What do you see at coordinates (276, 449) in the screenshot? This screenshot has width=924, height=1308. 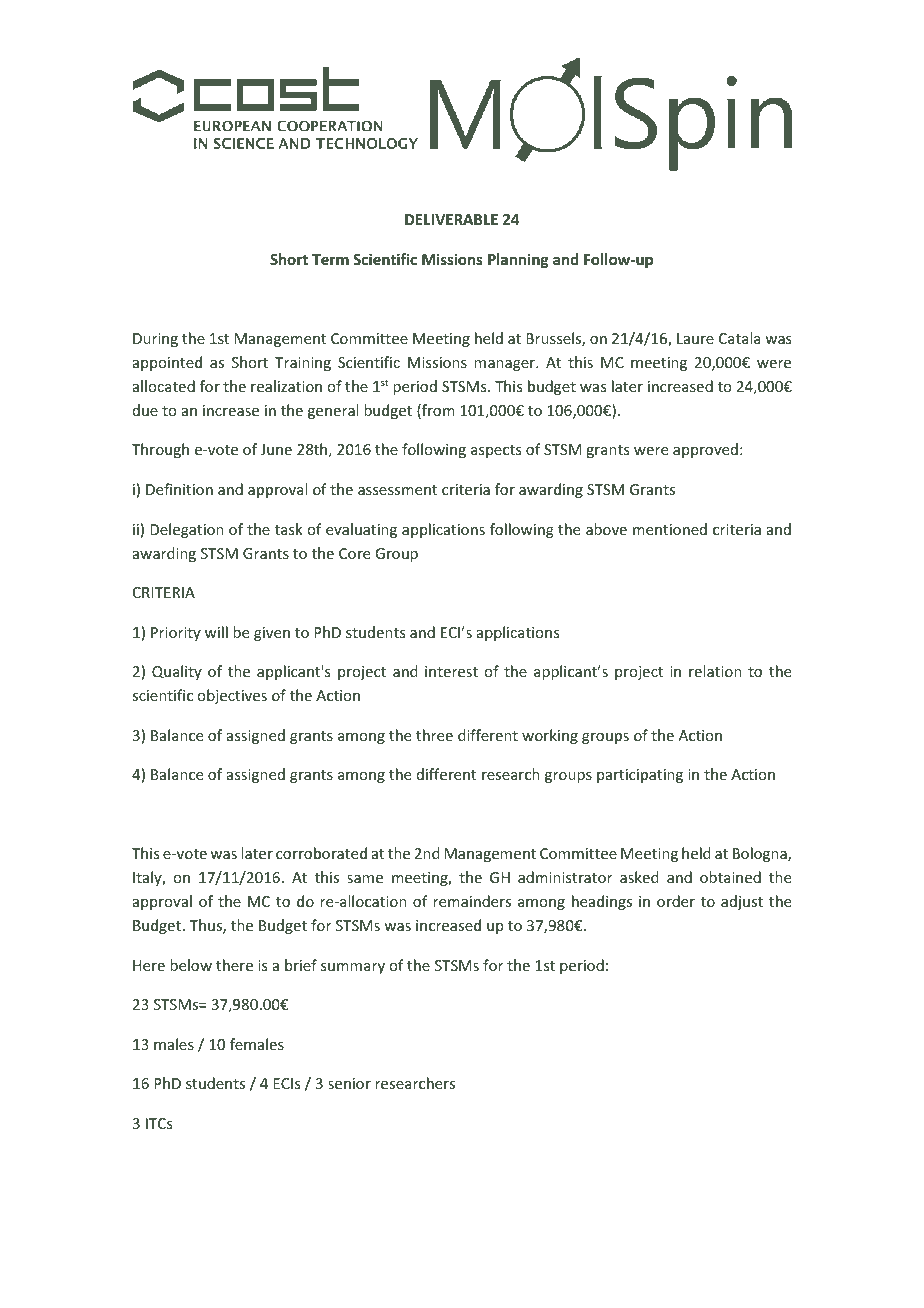 I see `June` at bounding box center [276, 449].
